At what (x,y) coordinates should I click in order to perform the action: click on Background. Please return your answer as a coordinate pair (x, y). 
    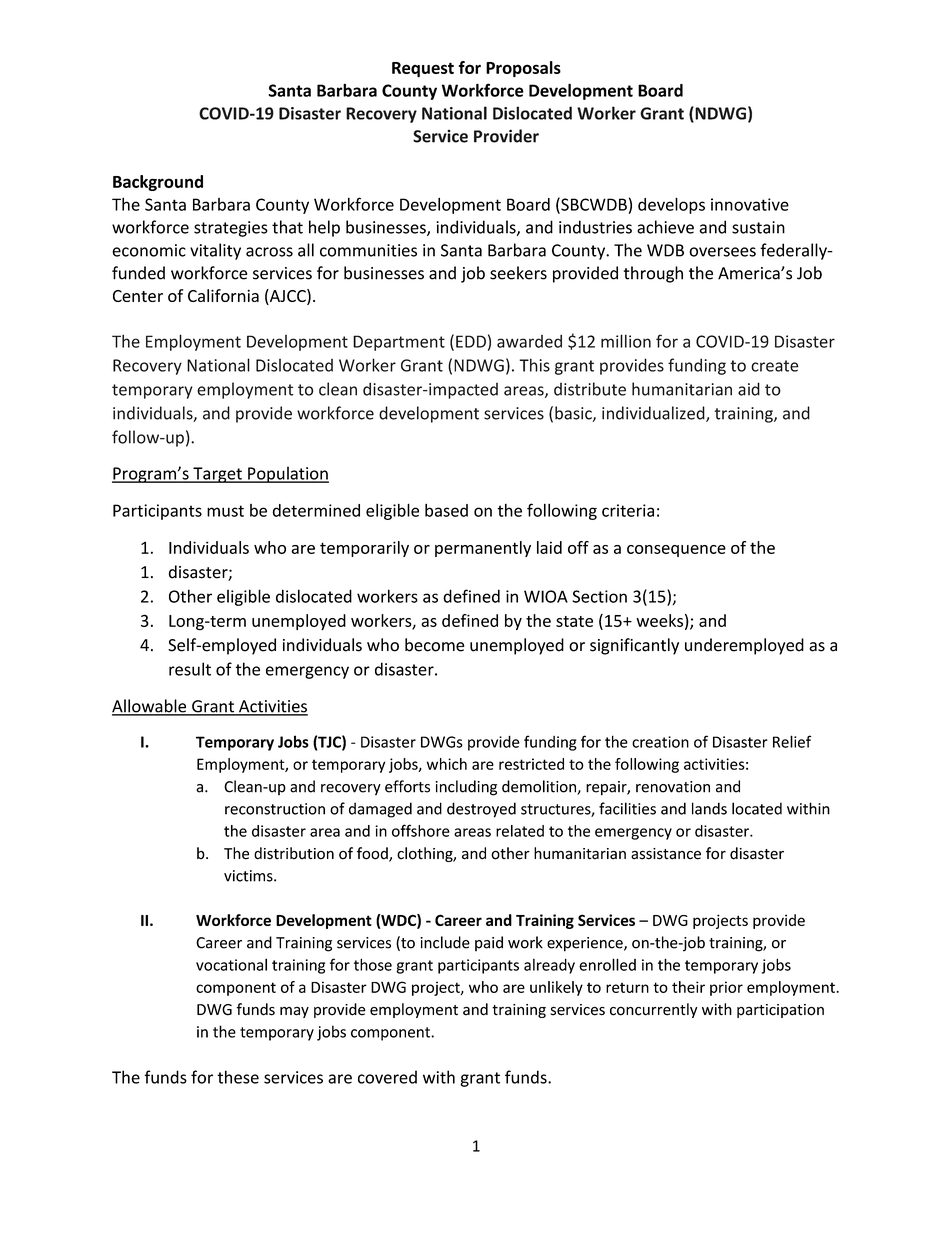
    Looking at the image, I should click on (158, 183).
